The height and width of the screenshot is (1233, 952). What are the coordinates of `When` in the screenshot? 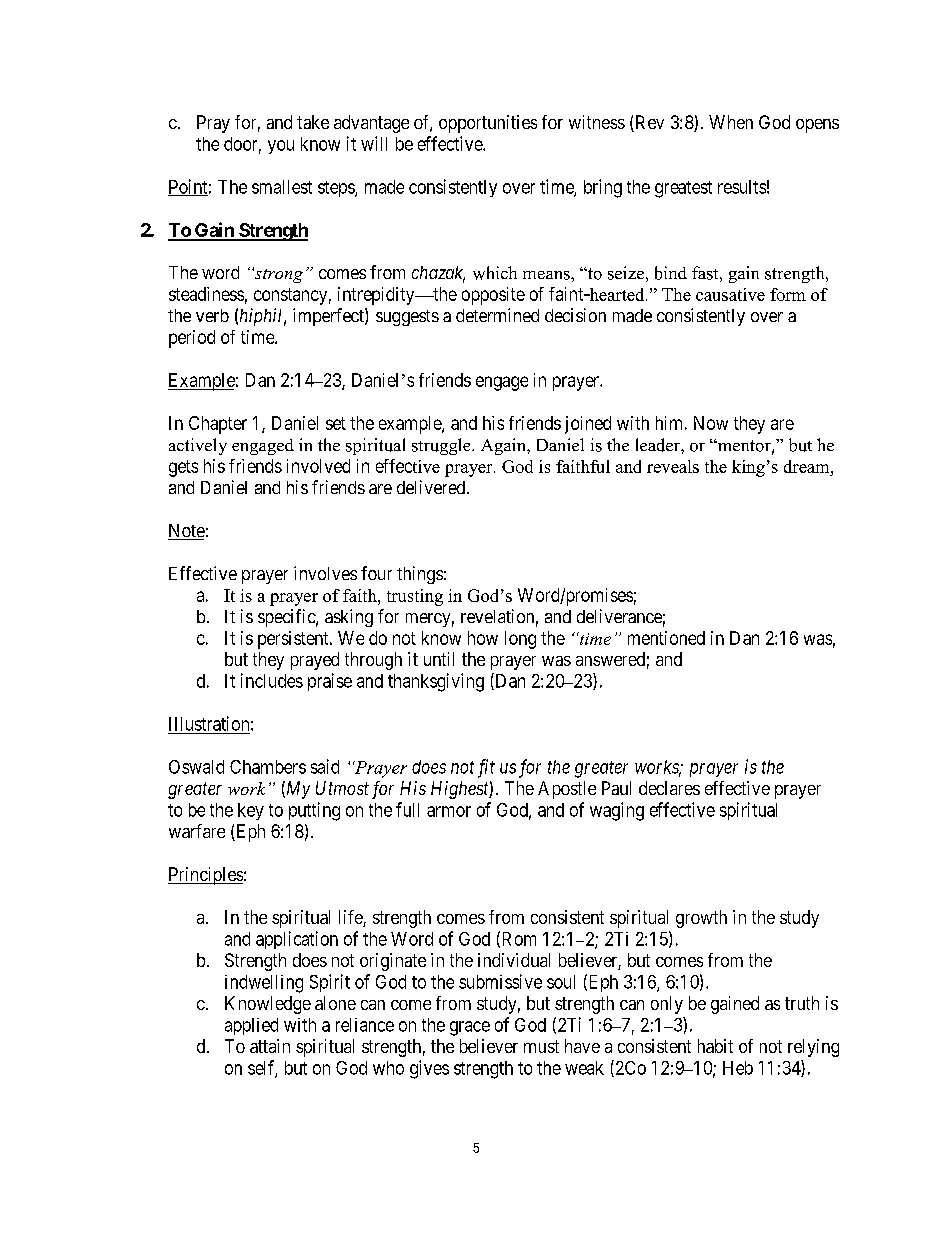 It's located at (731, 122).
